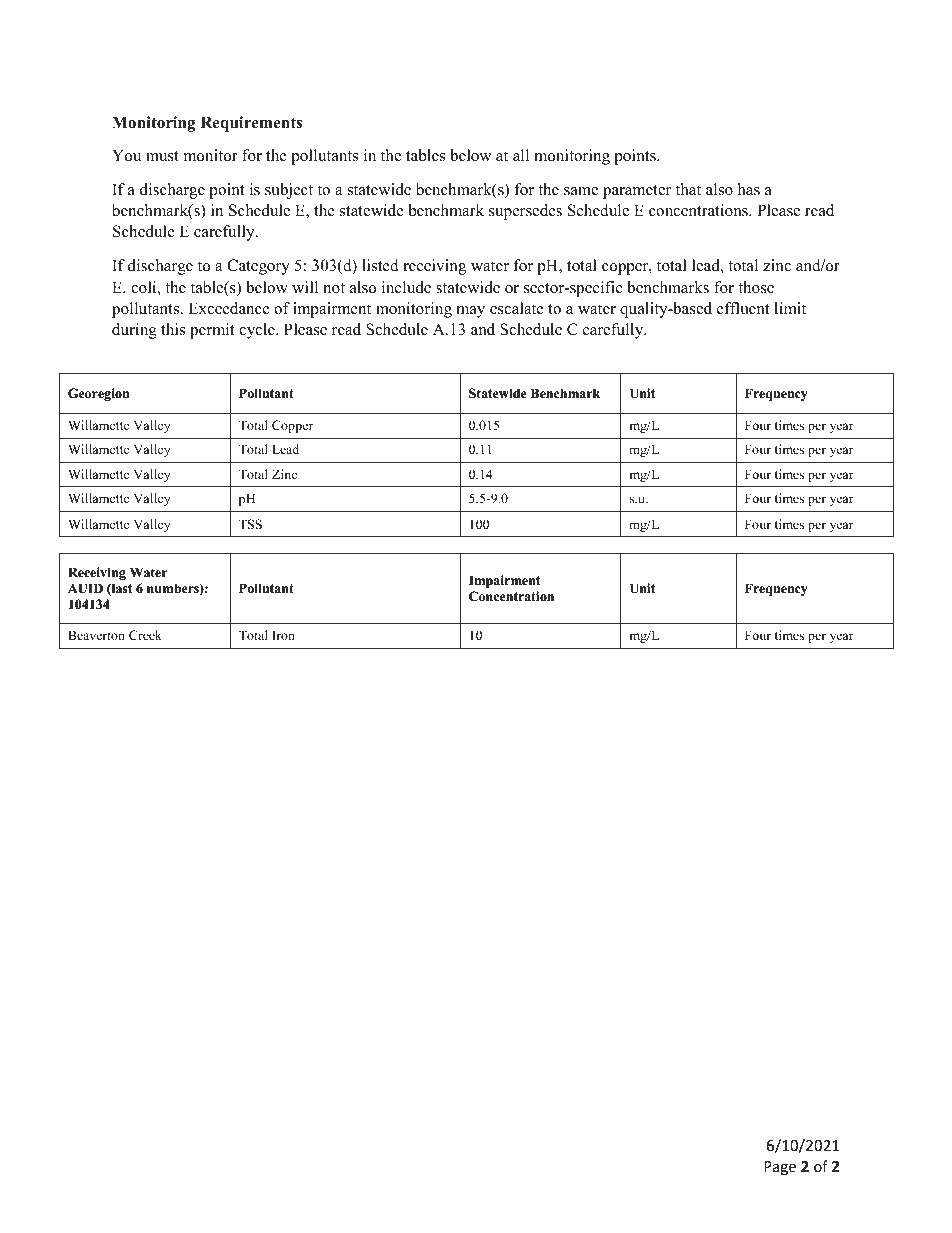 The image size is (952, 1233). I want to click on Page, so click(780, 1168).
